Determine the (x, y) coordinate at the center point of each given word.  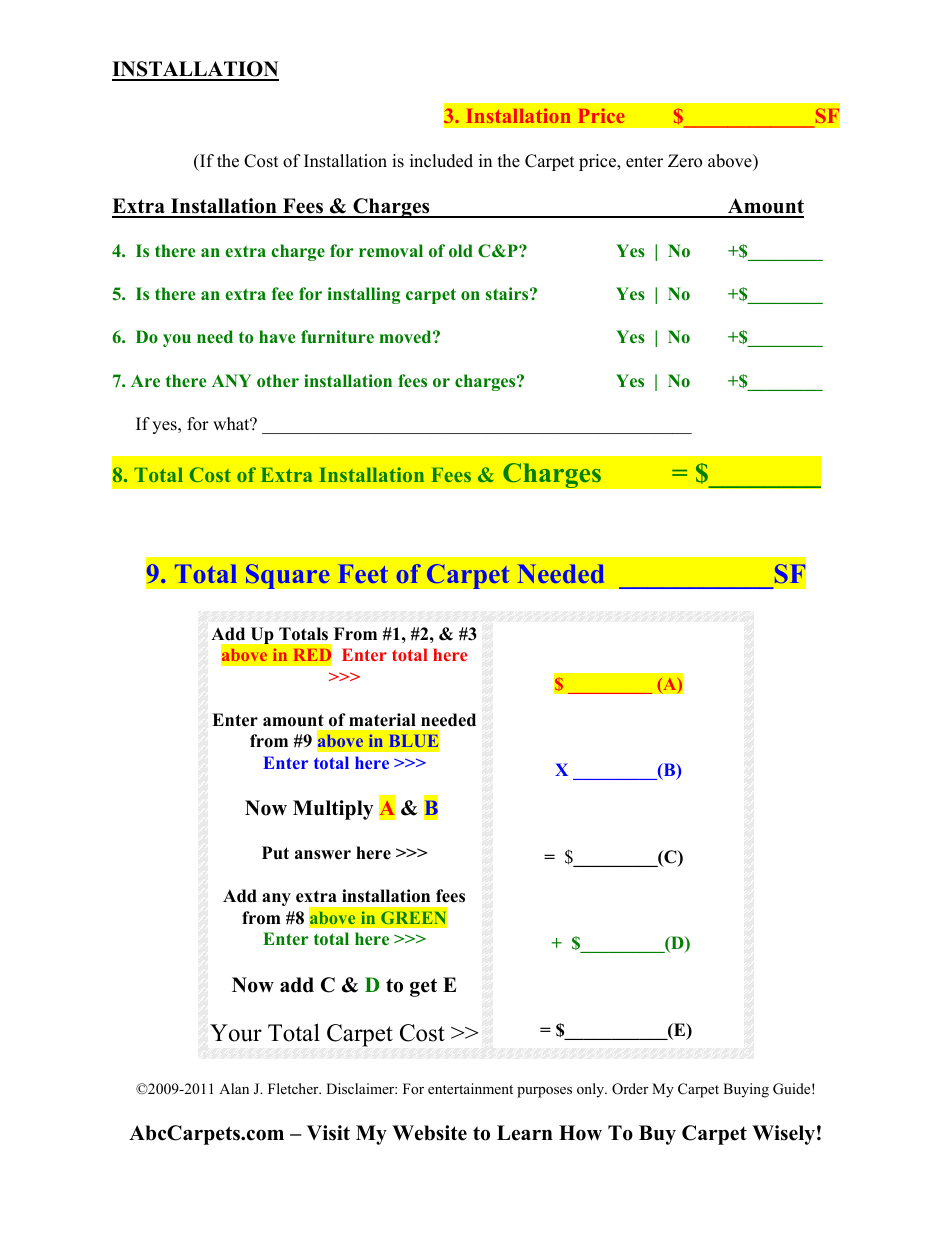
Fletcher (294, 1088)
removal (391, 251)
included (441, 161)
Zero (685, 161)
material (382, 720)
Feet (363, 574)
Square (288, 576)
